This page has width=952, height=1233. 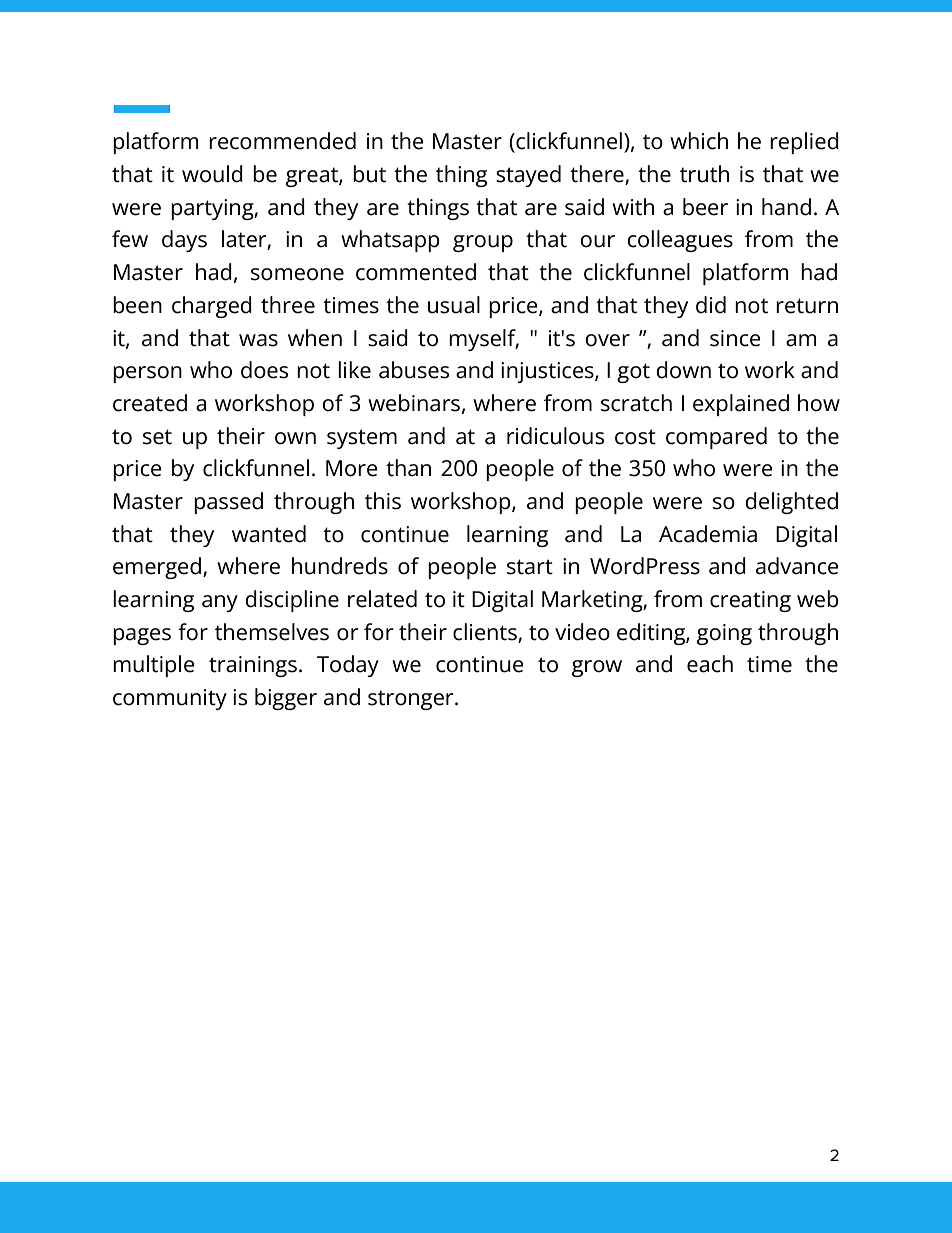 I want to click on ridiculous, so click(x=555, y=436).
